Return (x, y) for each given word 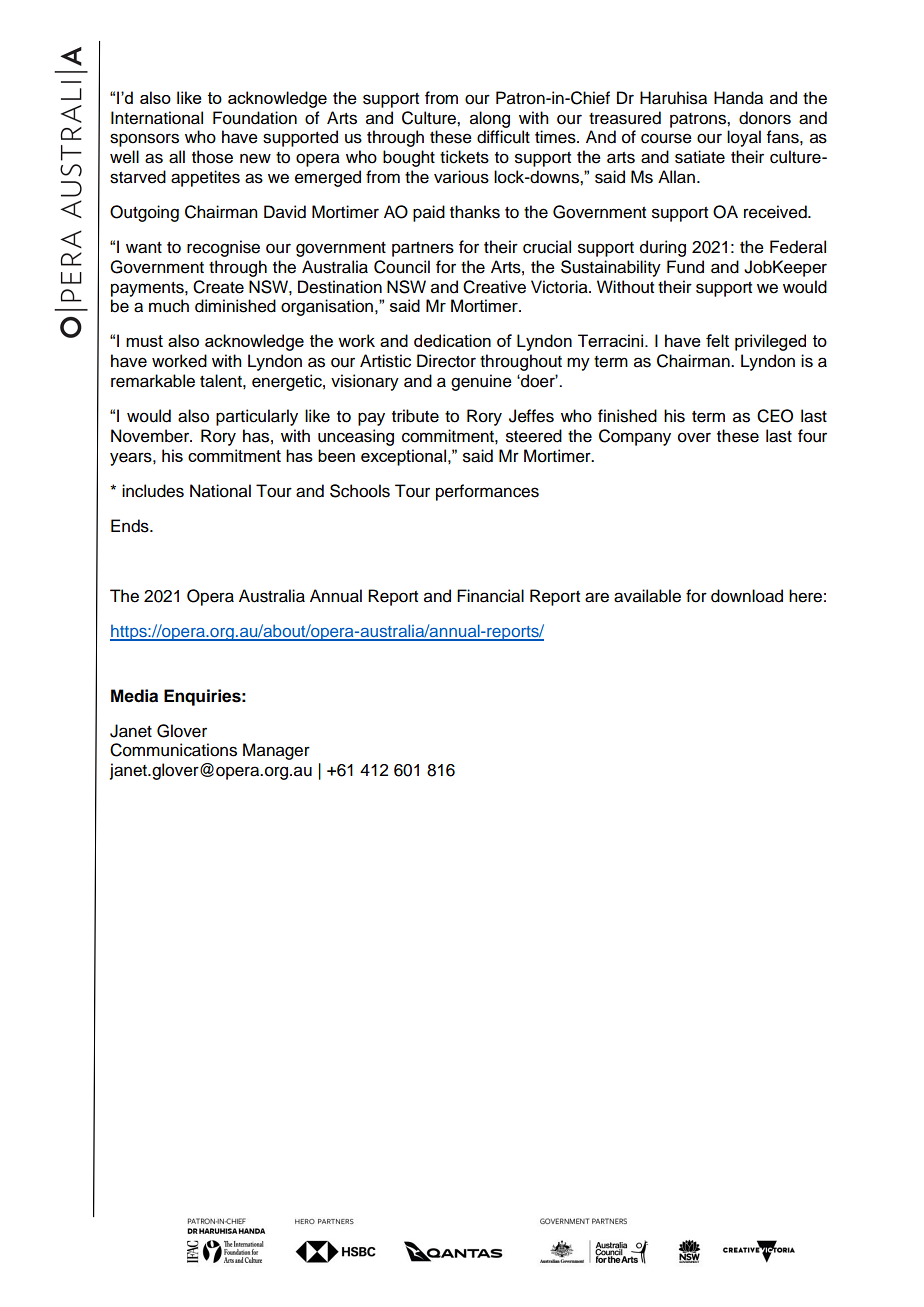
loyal (744, 138)
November (151, 436)
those (212, 157)
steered (534, 436)
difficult (503, 137)
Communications (173, 750)
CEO (775, 416)
